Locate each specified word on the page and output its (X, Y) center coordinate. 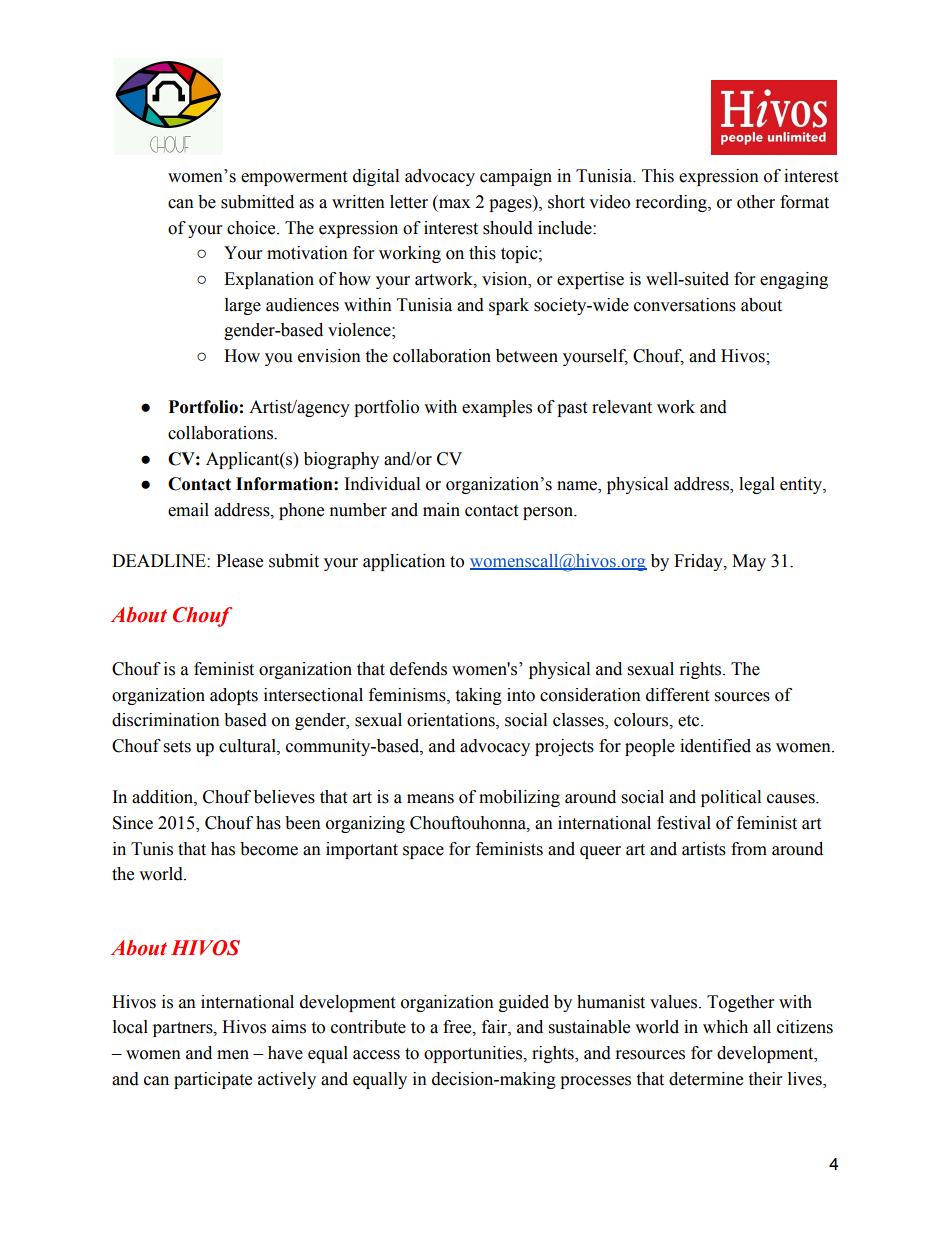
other (756, 202)
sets (177, 747)
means (430, 799)
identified (715, 746)
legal (757, 485)
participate (213, 1080)
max (454, 204)
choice (252, 228)
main (441, 510)
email (188, 510)
